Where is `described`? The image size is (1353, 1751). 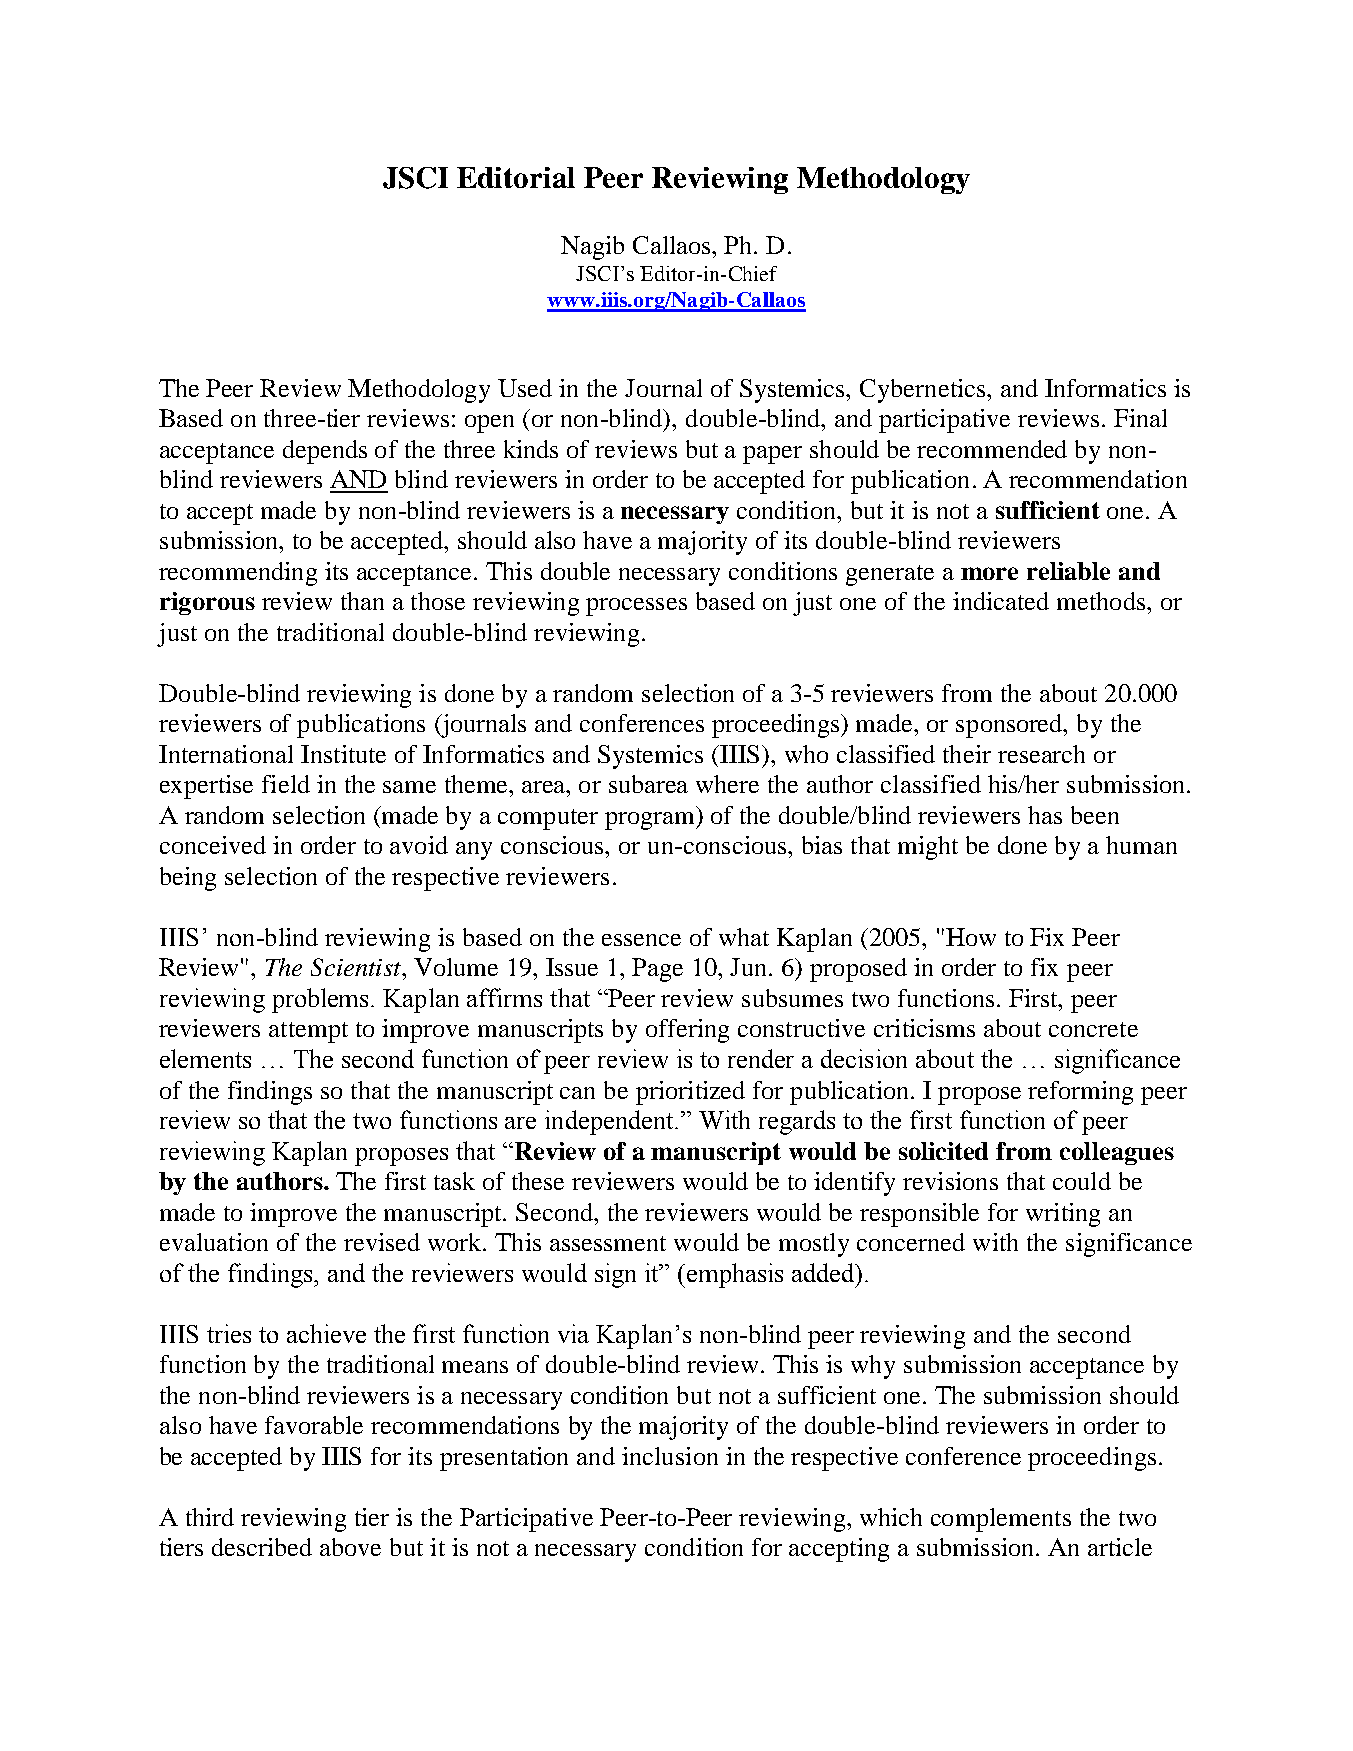 described is located at coordinates (262, 1547).
